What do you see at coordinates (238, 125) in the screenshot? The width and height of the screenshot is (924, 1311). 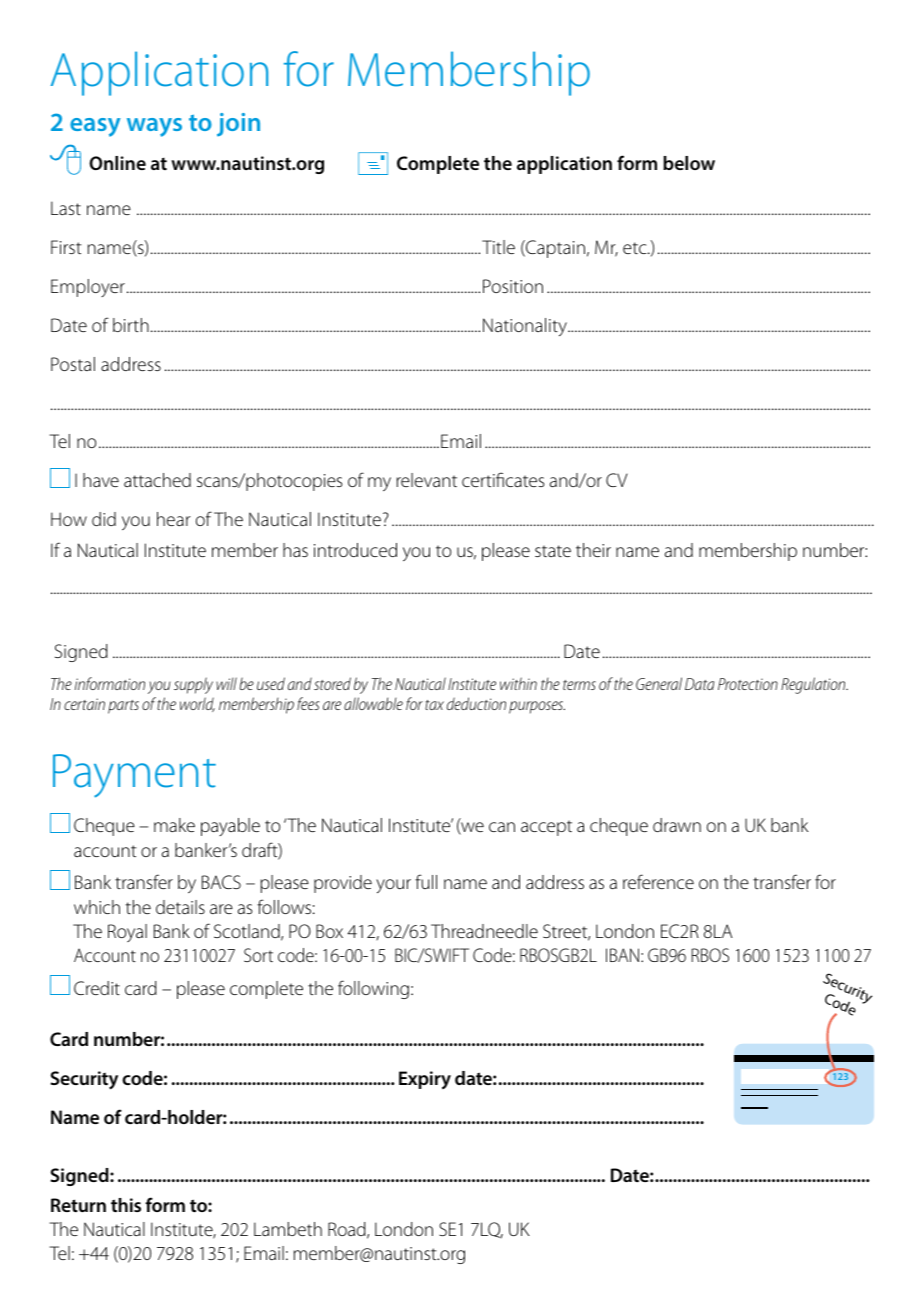 I see `join` at bounding box center [238, 125].
